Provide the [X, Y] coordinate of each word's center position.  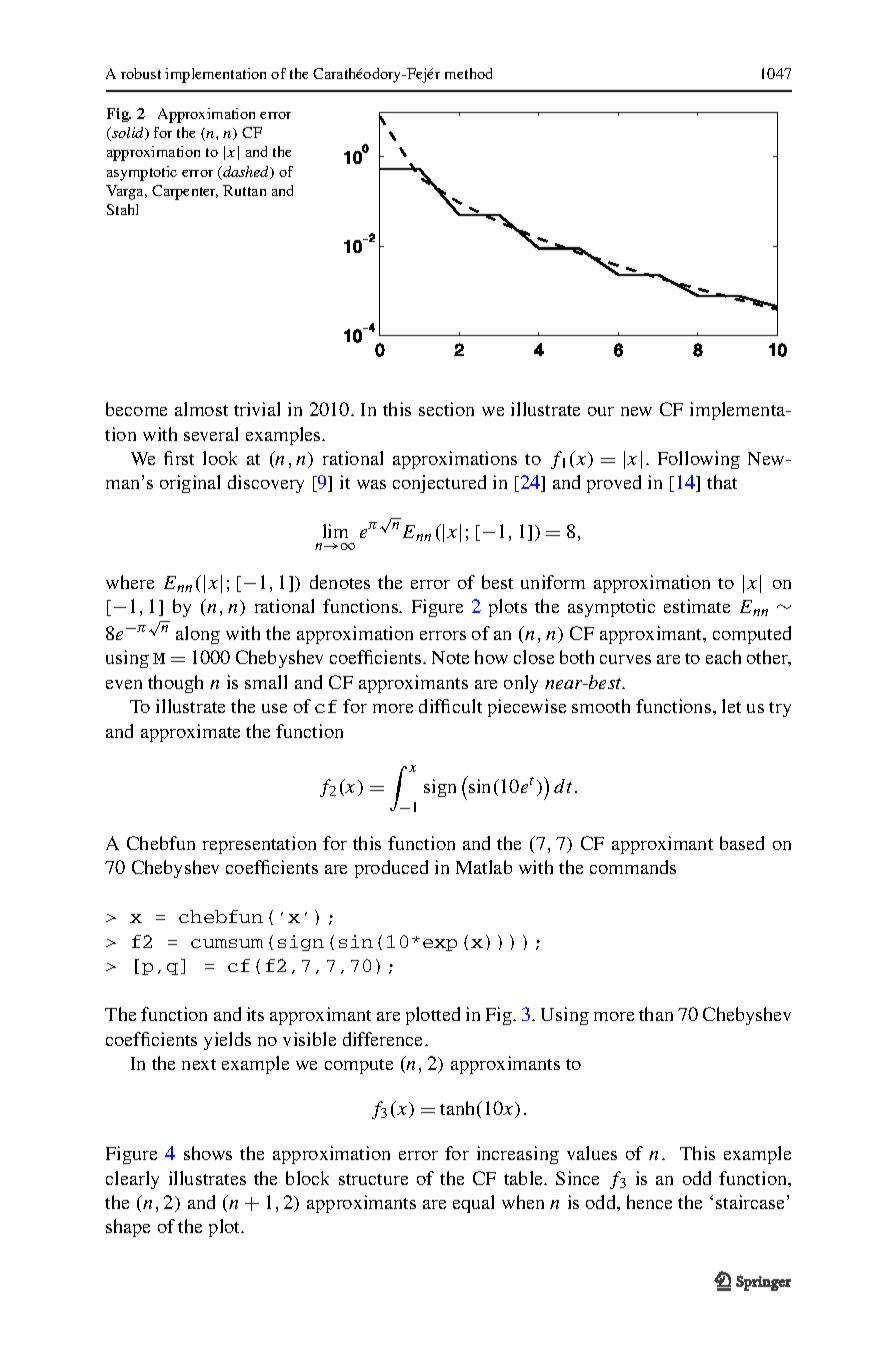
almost [201, 409]
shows [208, 1153]
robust [141, 73]
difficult [450, 706]
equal [473, 1204]
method [468, 73]
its [255, 1014]
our [601, 411]
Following [699, 460]
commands [633, 867]
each [723, 657]
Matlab [484, 867]
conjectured [439, 484]
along [198, 635]
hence [649, 1202]
